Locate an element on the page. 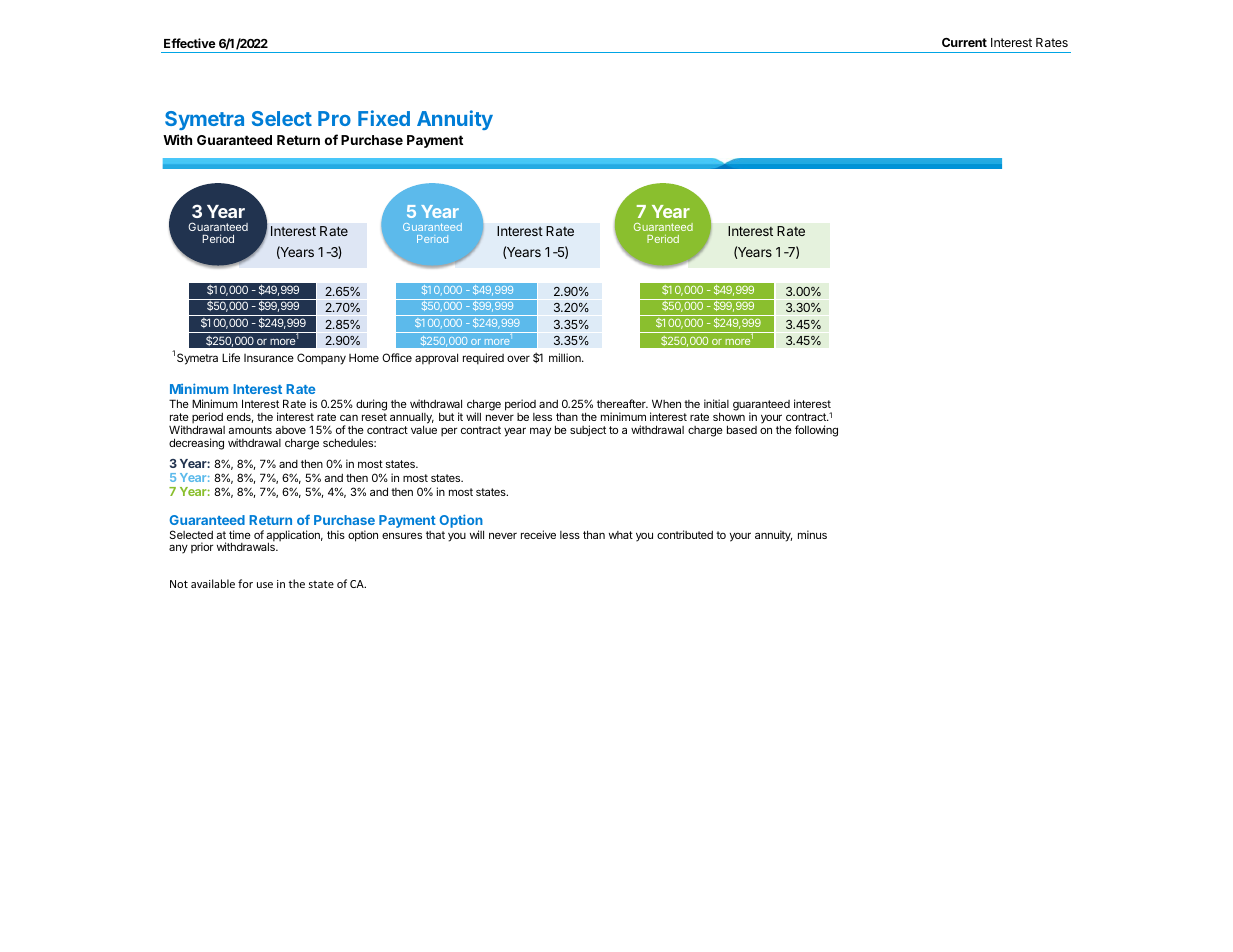 The image size is (1233, 952). Current is located at coordinates (964, 42).
